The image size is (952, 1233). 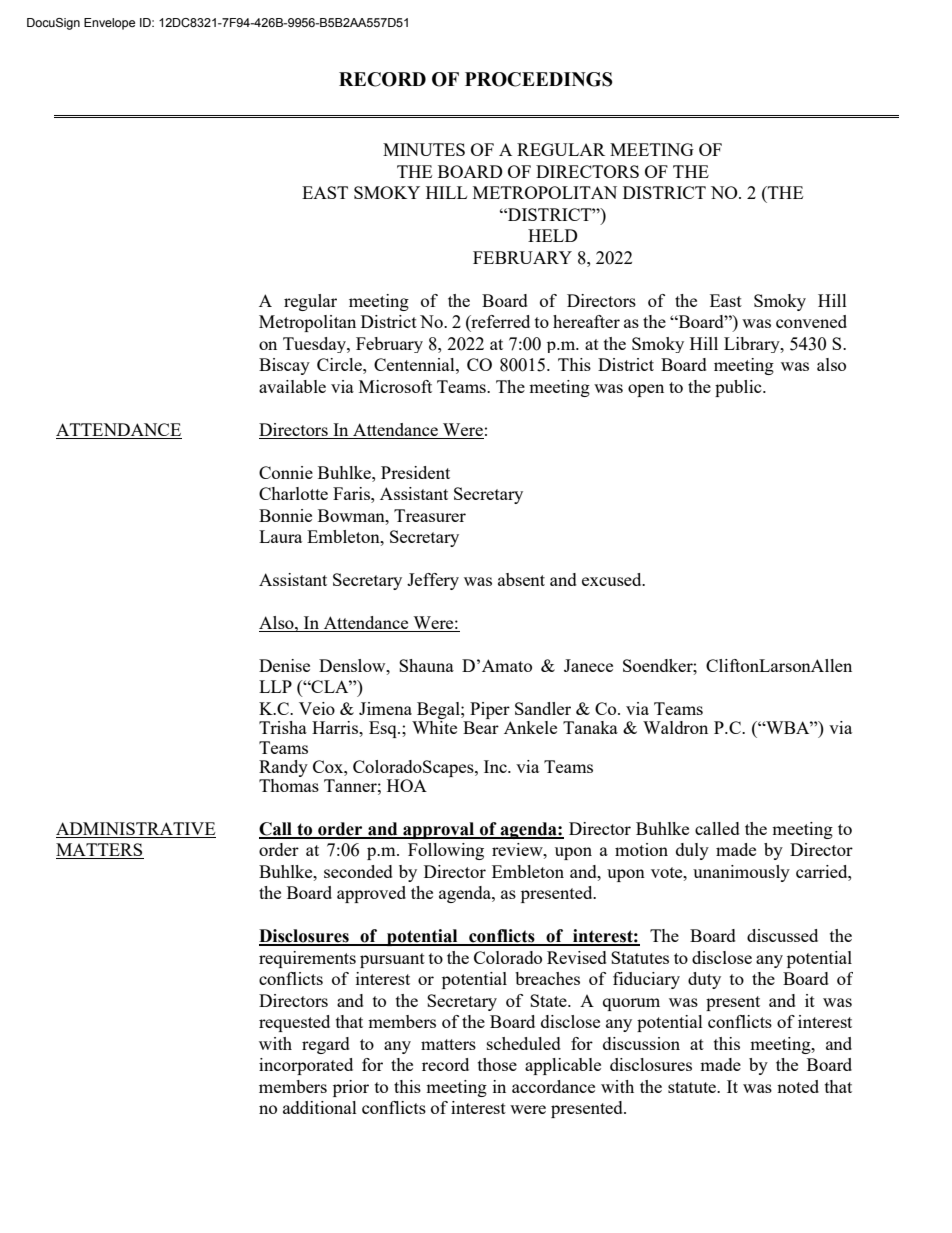 What do you see at coordinates (753, 345) in the screenshot?
I see `Library` at bounding box center [753, 345].
